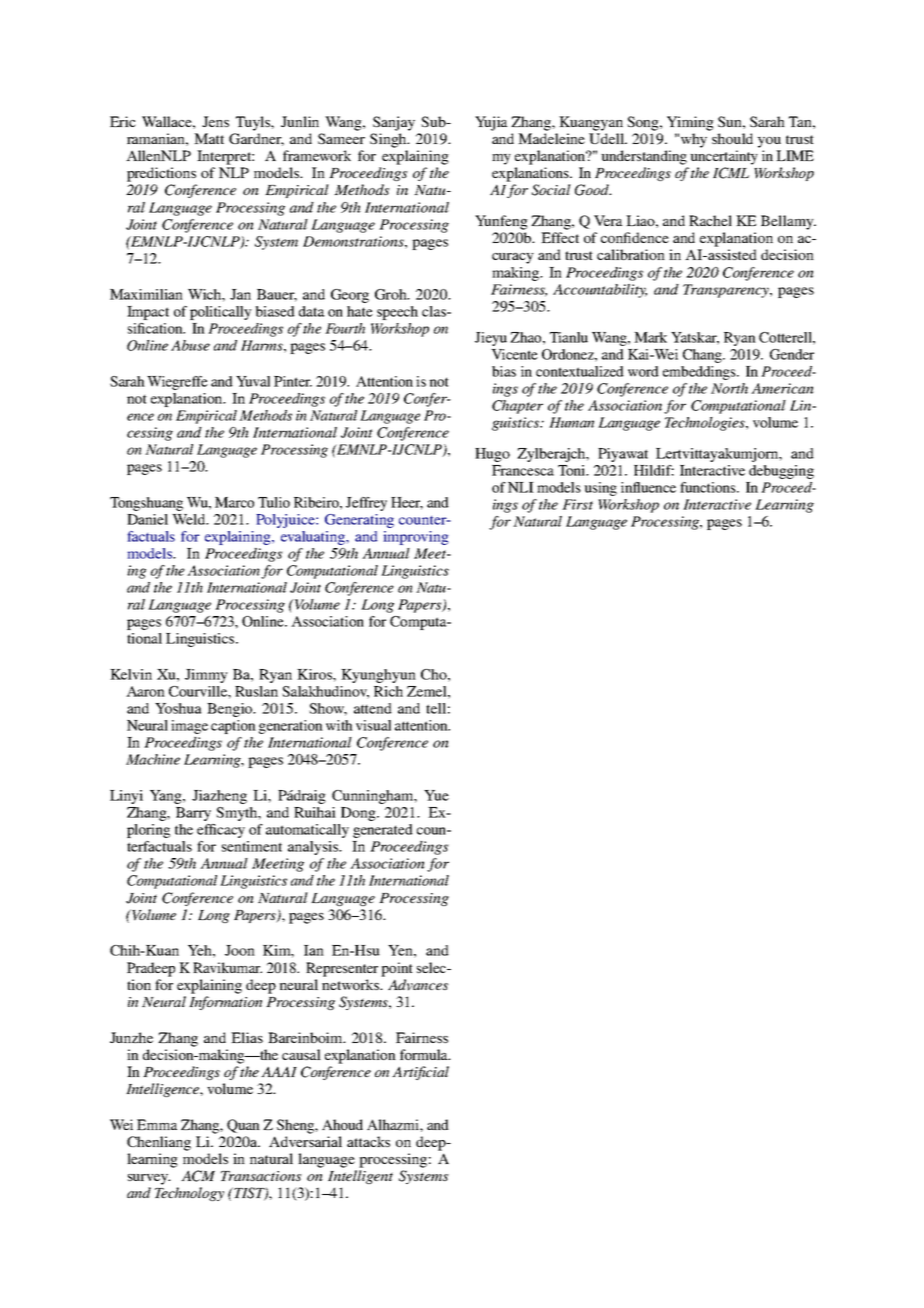  I want to click on Singh, so click(389, 140).
